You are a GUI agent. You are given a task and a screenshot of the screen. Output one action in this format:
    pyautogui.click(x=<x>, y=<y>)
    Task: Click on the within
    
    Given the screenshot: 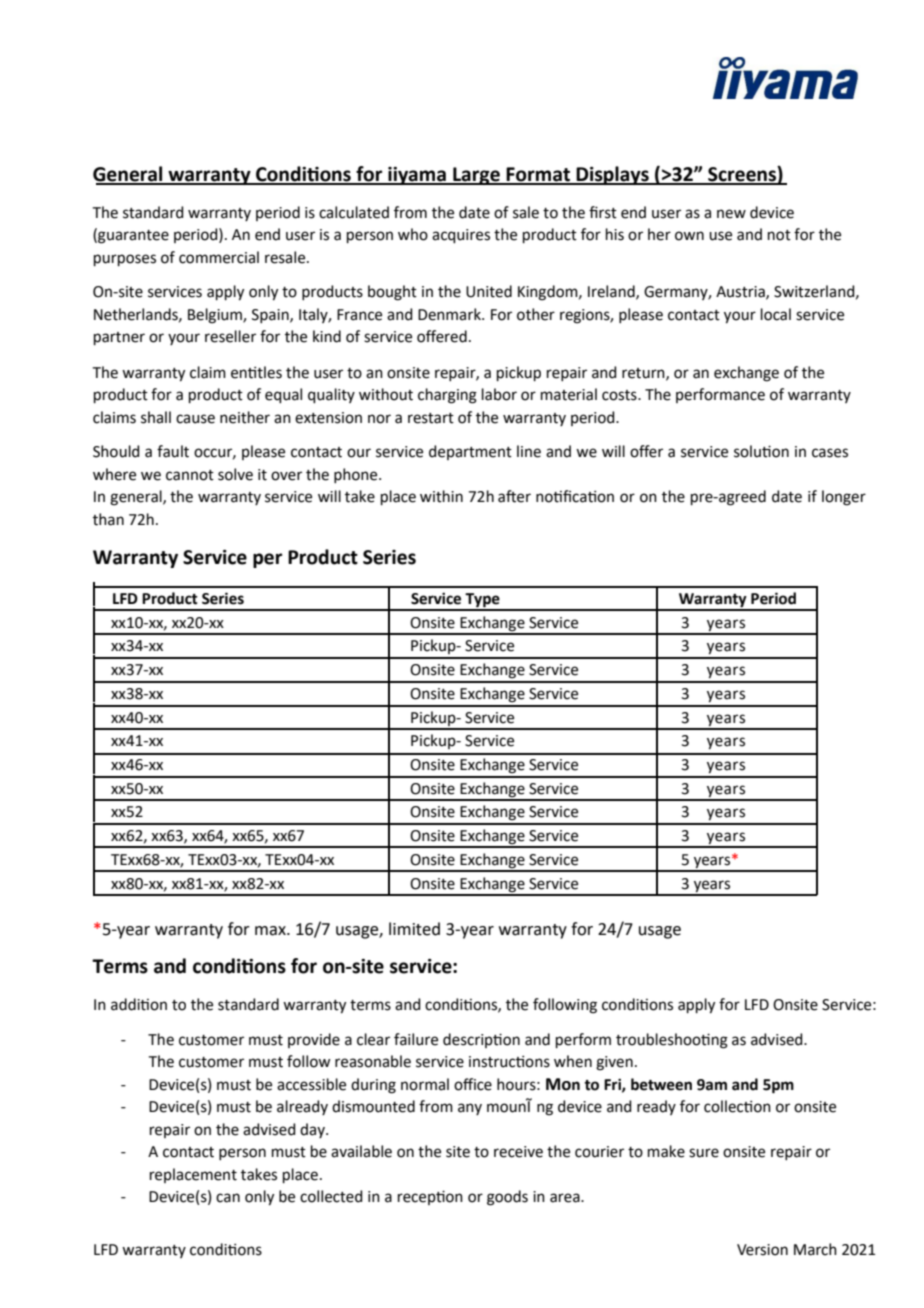 What is the action you would take?
    pyautogui.click(x=441, y=496)
